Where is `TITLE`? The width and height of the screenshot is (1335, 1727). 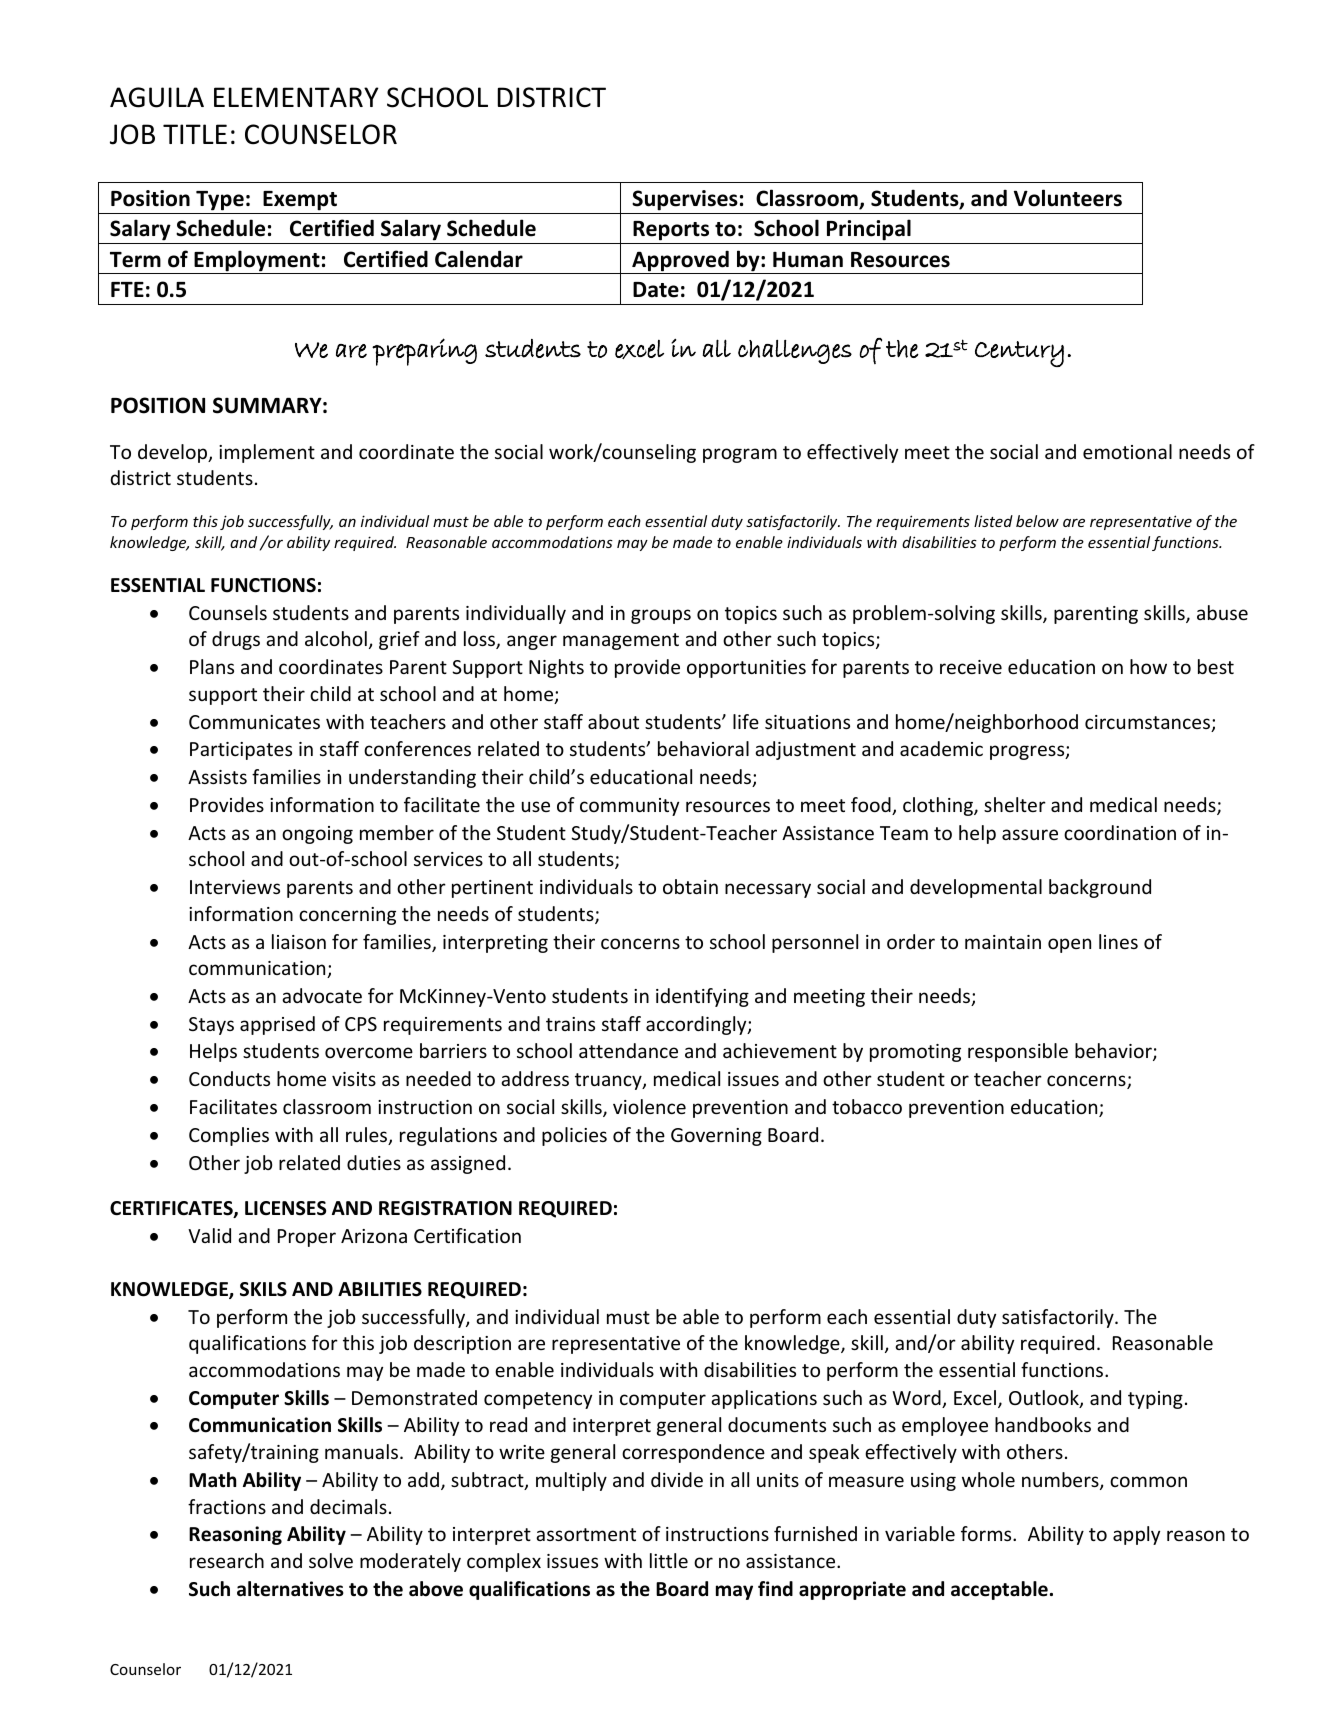
TITLE is located at coordinates (195, 134).
